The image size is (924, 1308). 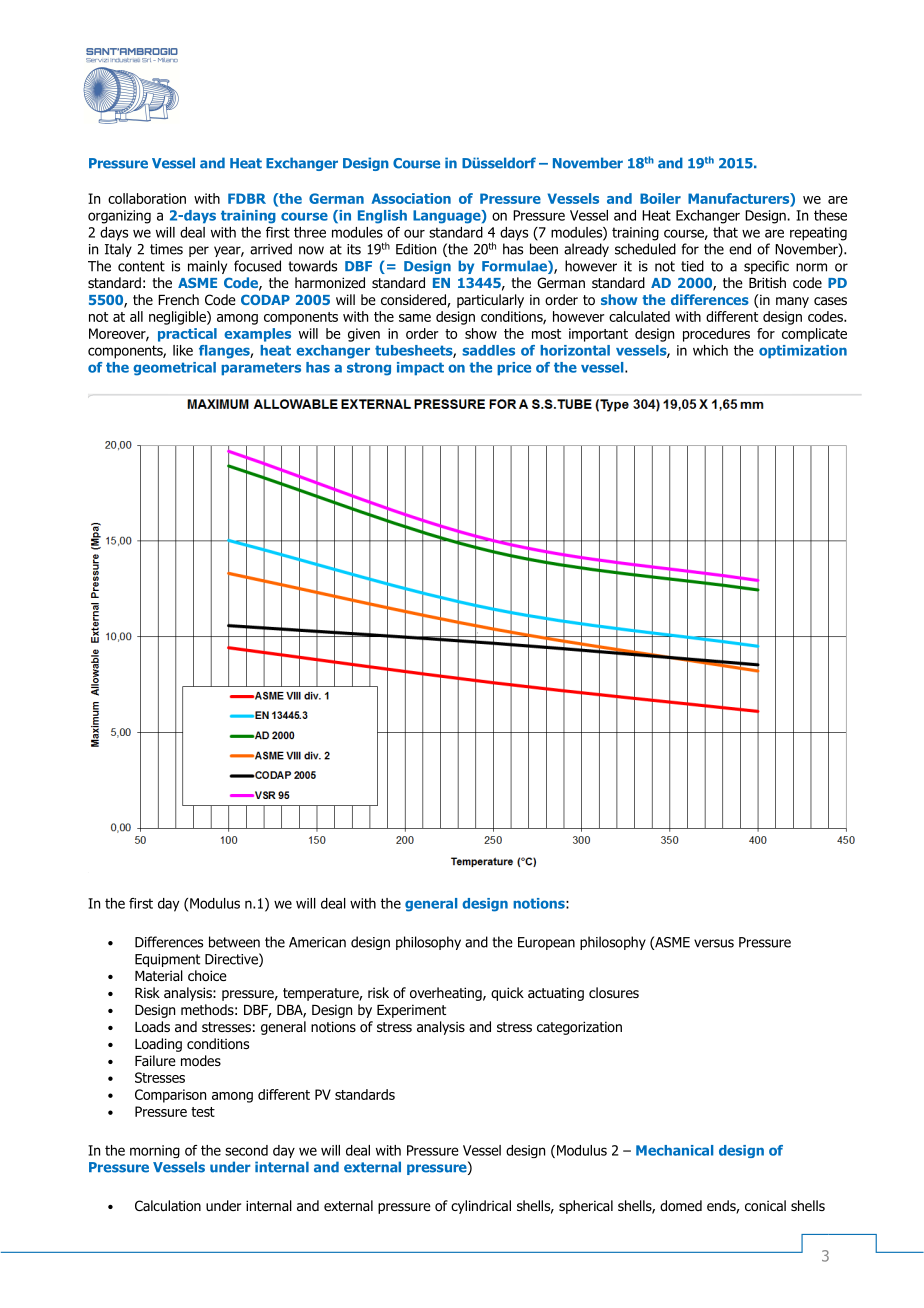 What do you see at coordinates (481, 1207) in the screenshot?
I see `cylindrical` at bounding box center [481, 1207].
